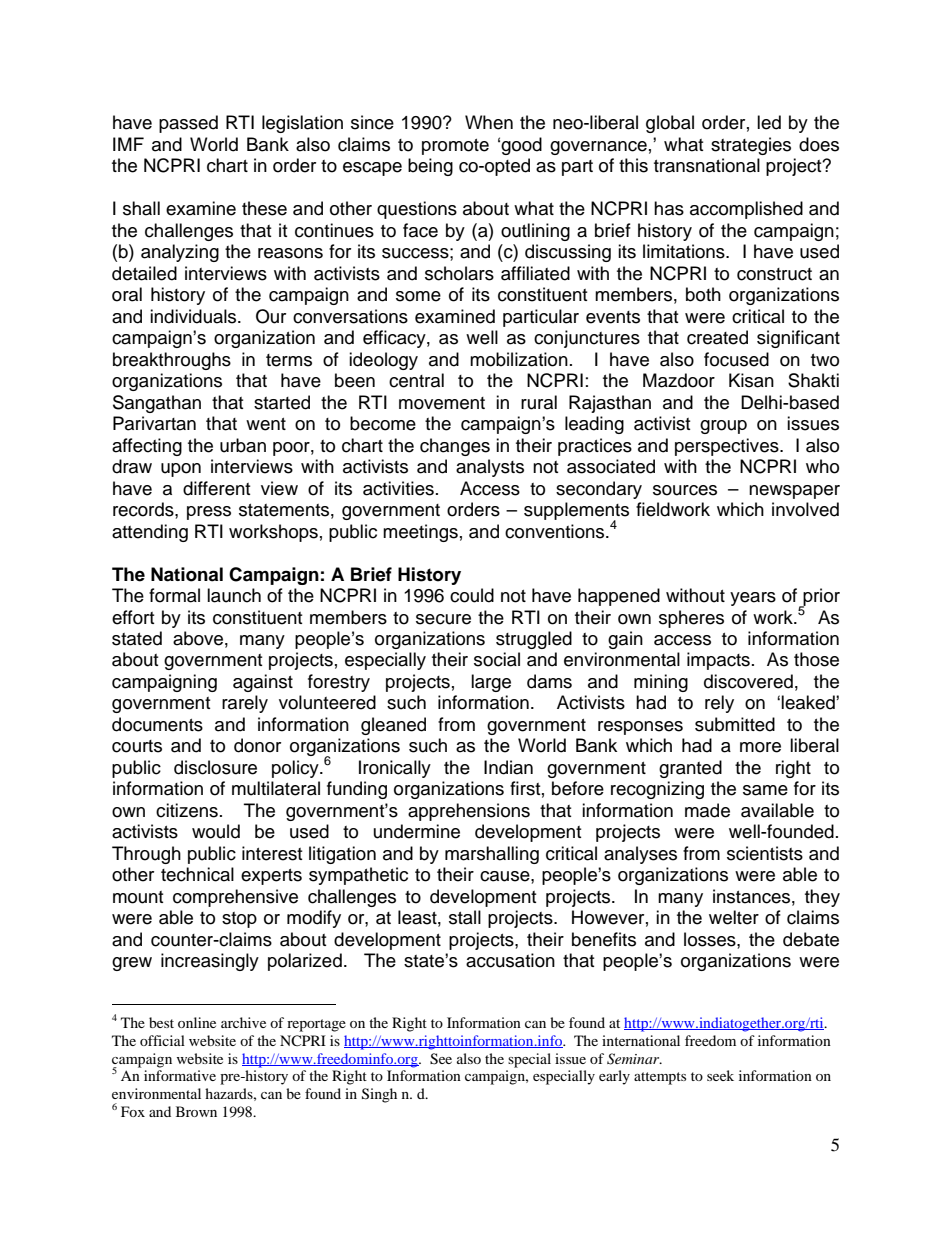 This image has width=952, height=1233. Describe the element at coordinates (720, 1075) in the image. I see `seek` at that location.
